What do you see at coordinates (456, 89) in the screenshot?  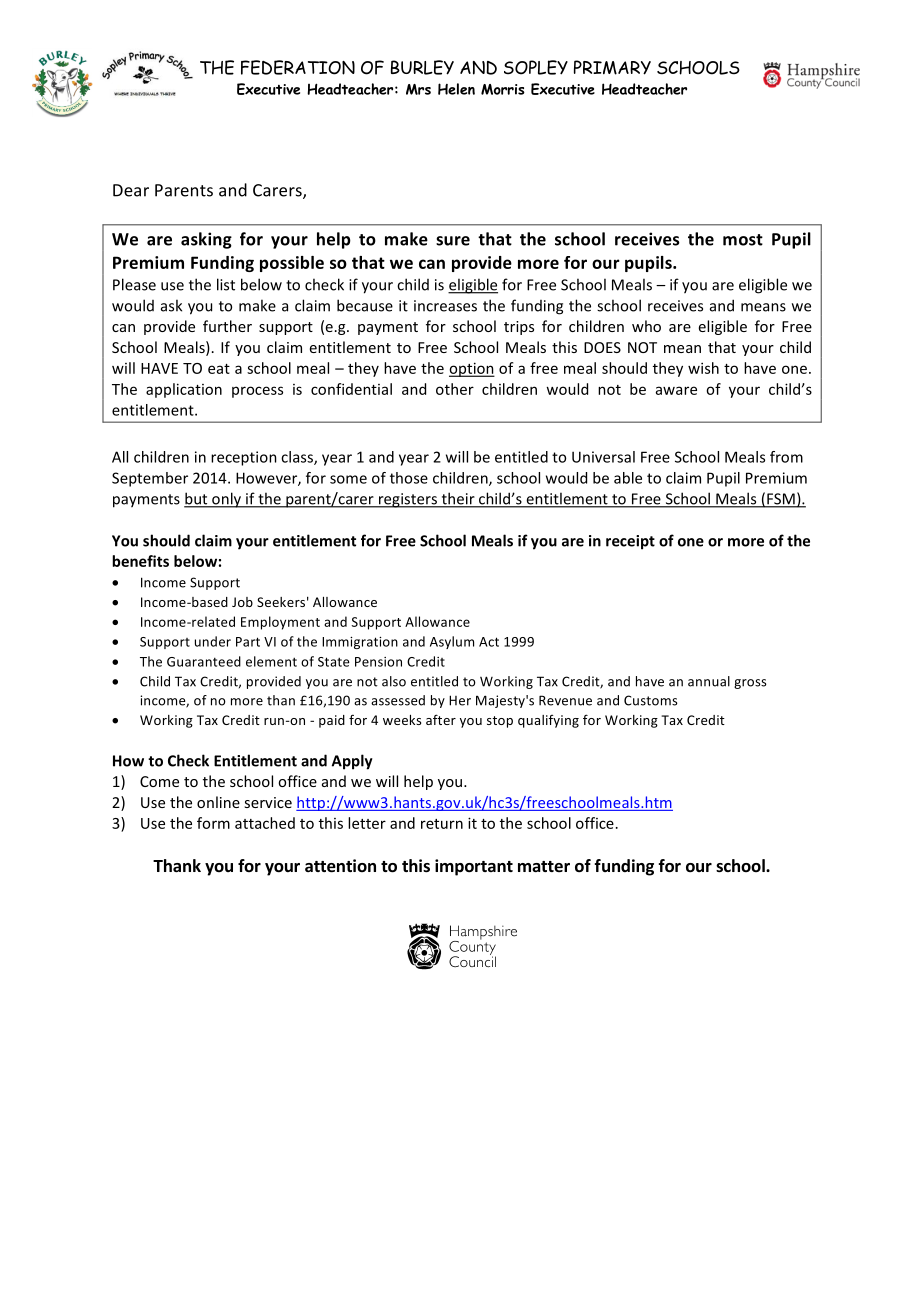 I see `Helen` at bounding box center [456, 89].
